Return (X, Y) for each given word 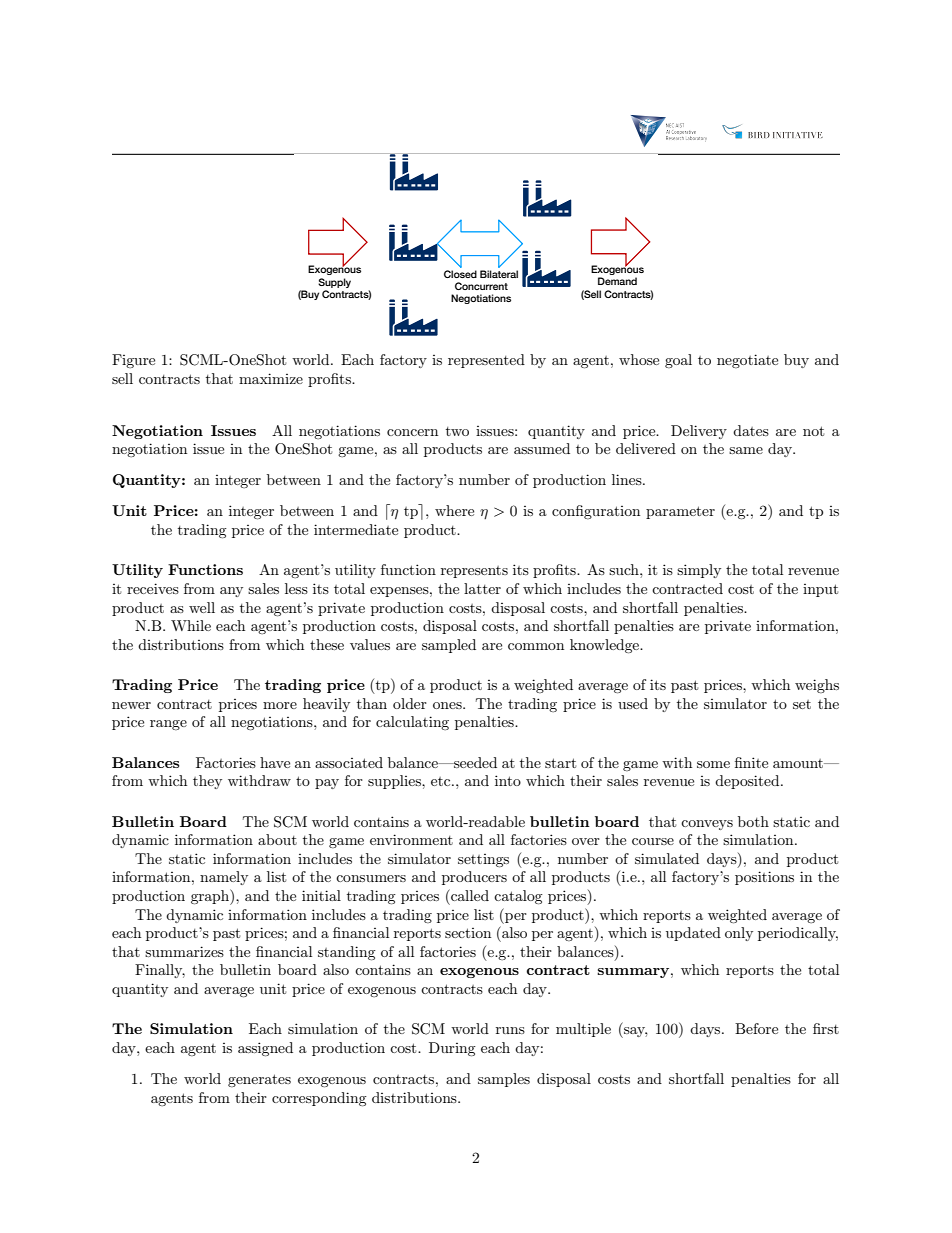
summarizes (184, 951)
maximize (271, 378)
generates (259, 1080)
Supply (334, 283)
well (202, 607)
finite (751, 762)
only (739, 934)
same (746, 450)
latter (482, 588)
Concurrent (481, 286)
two (457, 431)
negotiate (747, 361)
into (508, 780)
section (468, 933)
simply (699, 571)
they (207, 782)
